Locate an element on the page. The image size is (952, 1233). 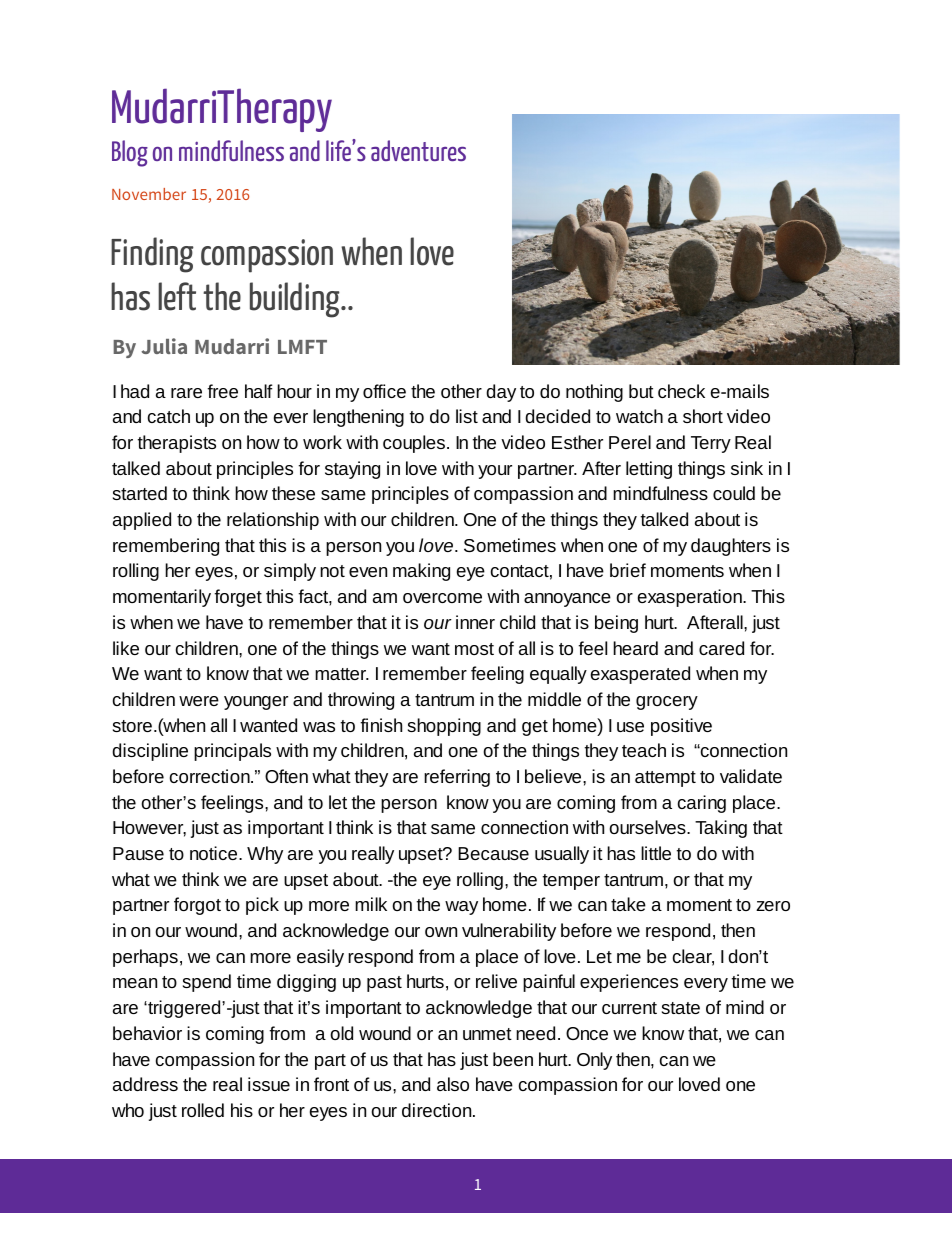
referring is located at coordinates (457, 778).
